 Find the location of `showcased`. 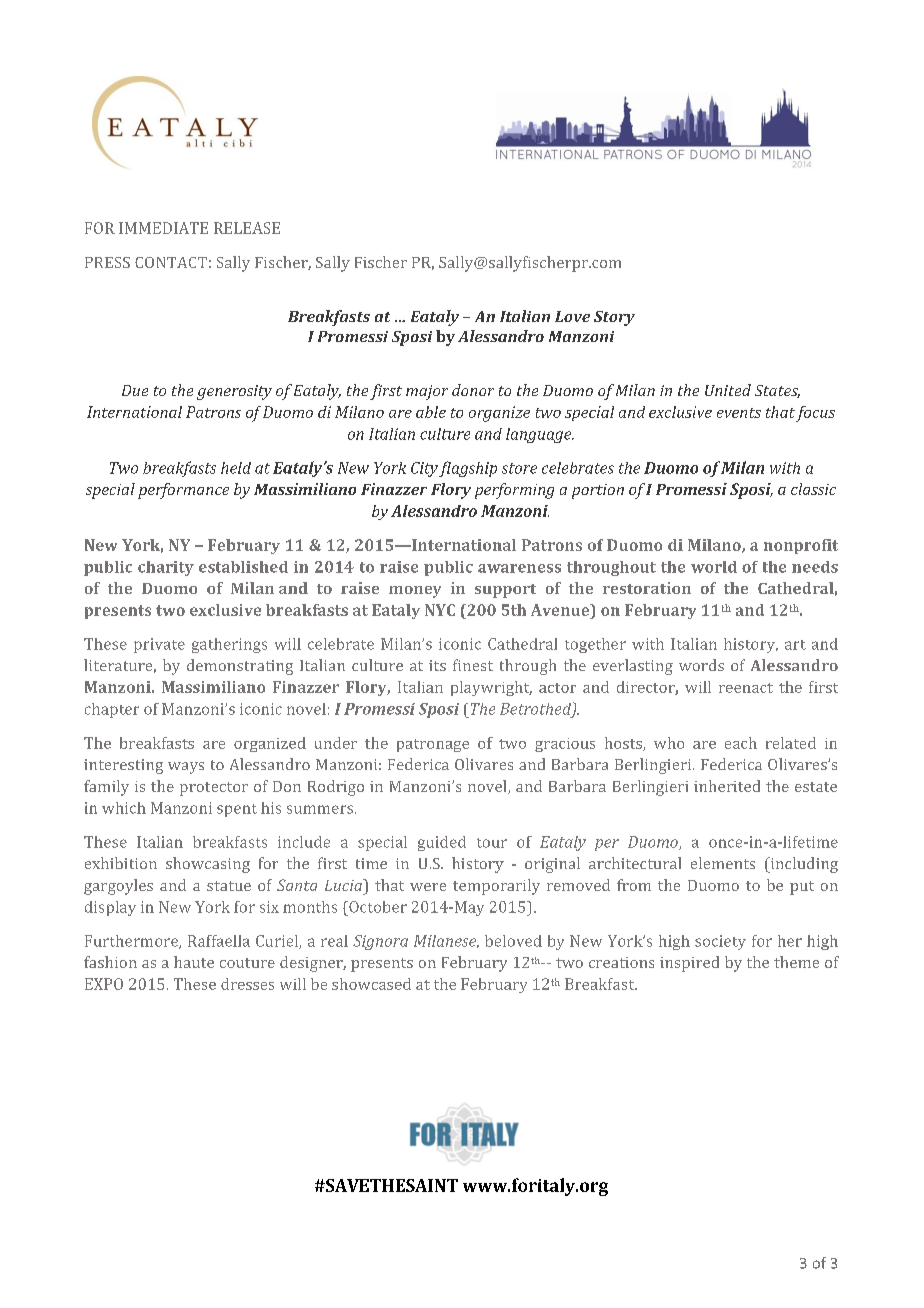

showcased is located at coordinates (371, 984).
